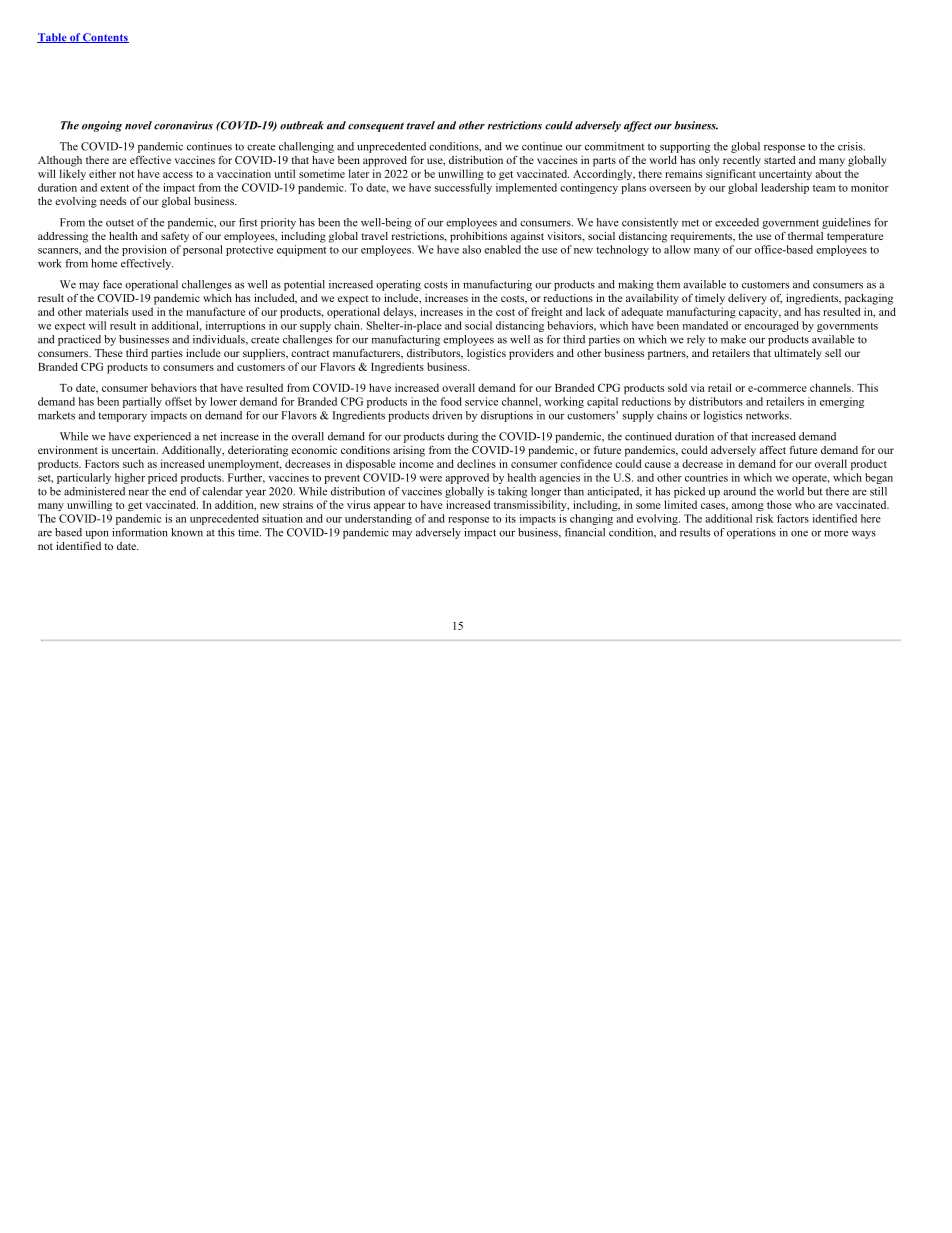  What do you see at coordinates (140, 532) in the document?
I see `information` at bounding box center [140, 532].
